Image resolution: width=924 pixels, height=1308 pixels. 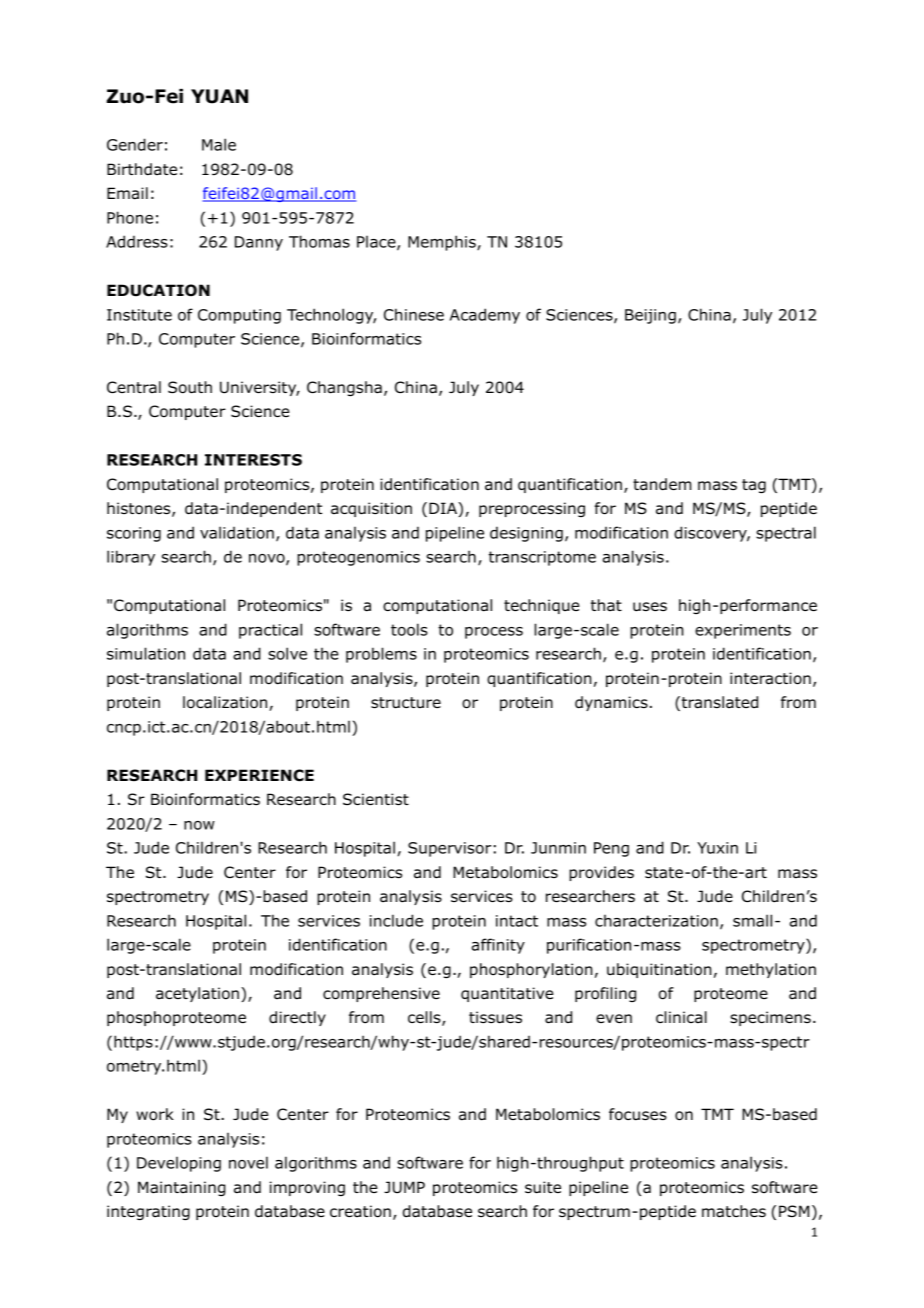 I want to click on matches, so click(x=734, y=1211).
